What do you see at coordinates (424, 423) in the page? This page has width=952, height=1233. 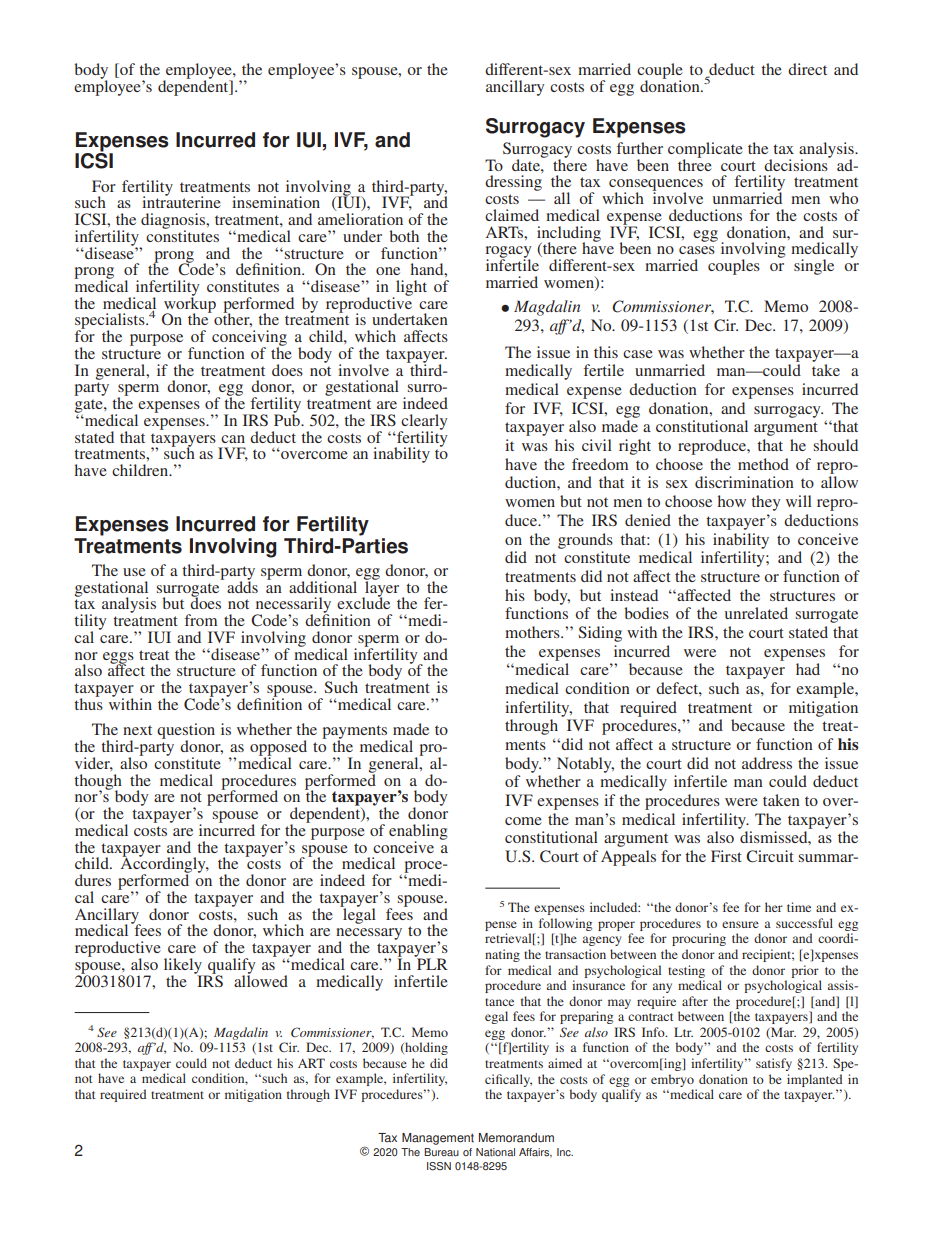 I see `clearly` at bounding box center [424, 423].
